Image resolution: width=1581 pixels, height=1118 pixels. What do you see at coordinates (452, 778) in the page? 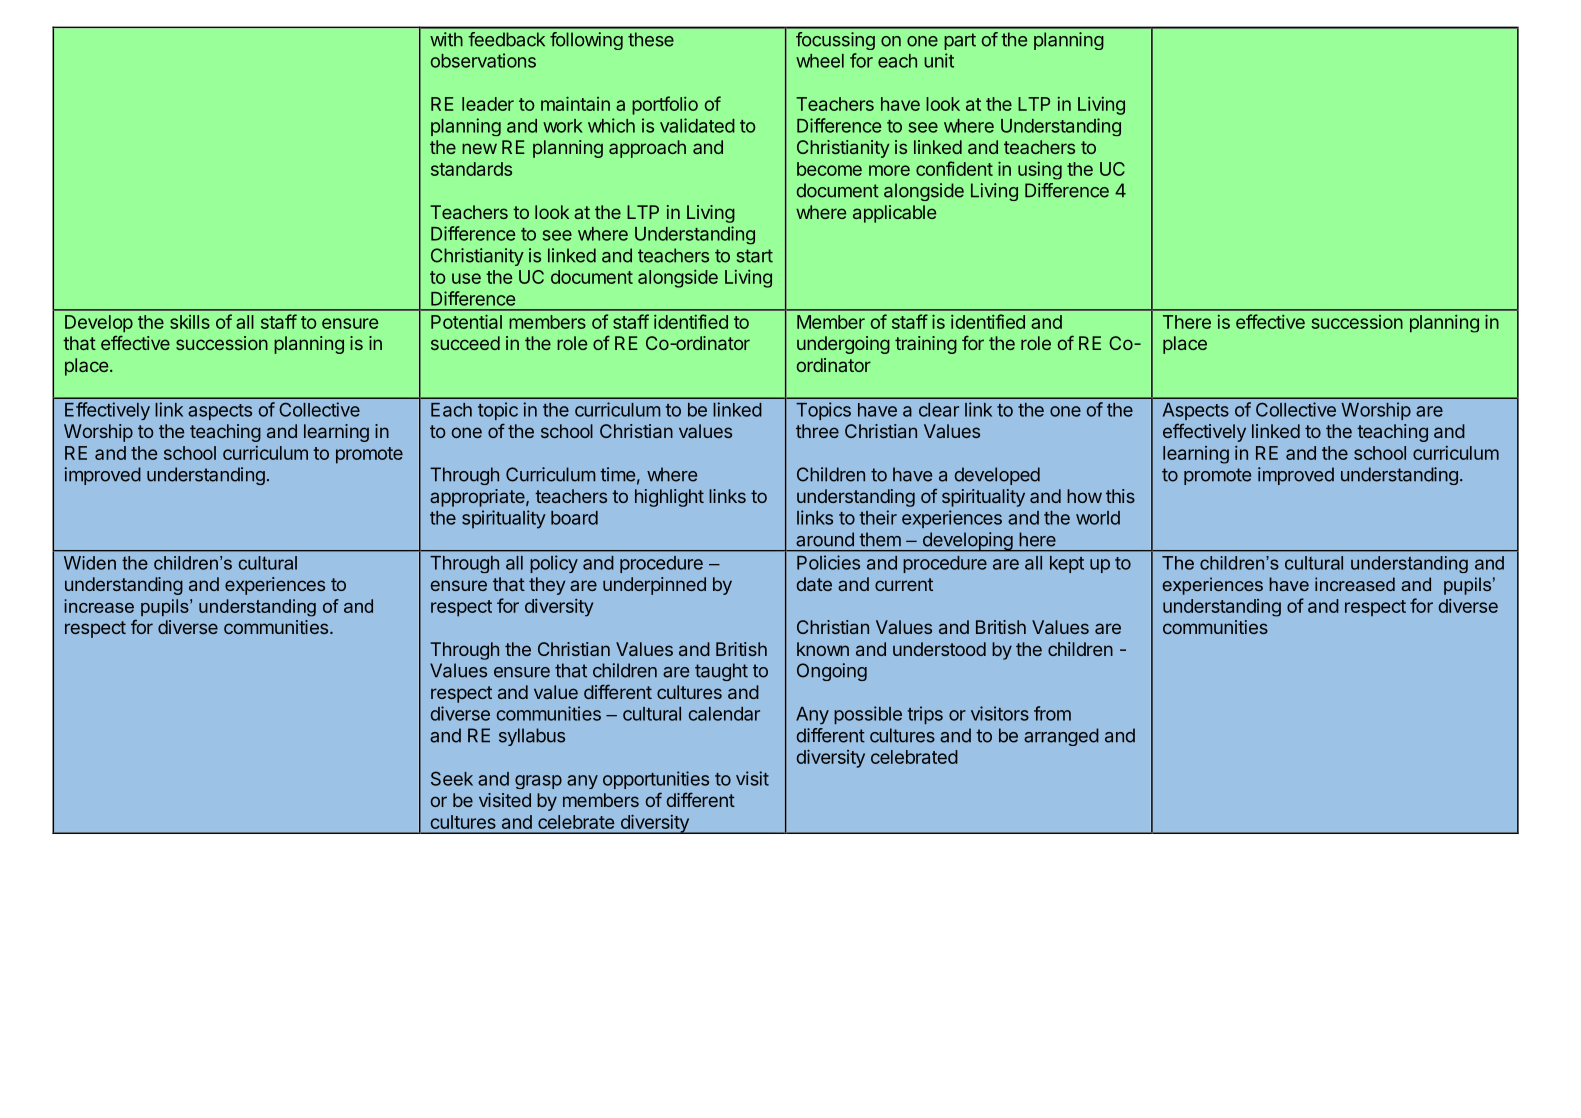
I see `Seek` at bounding box center [452, 778].
